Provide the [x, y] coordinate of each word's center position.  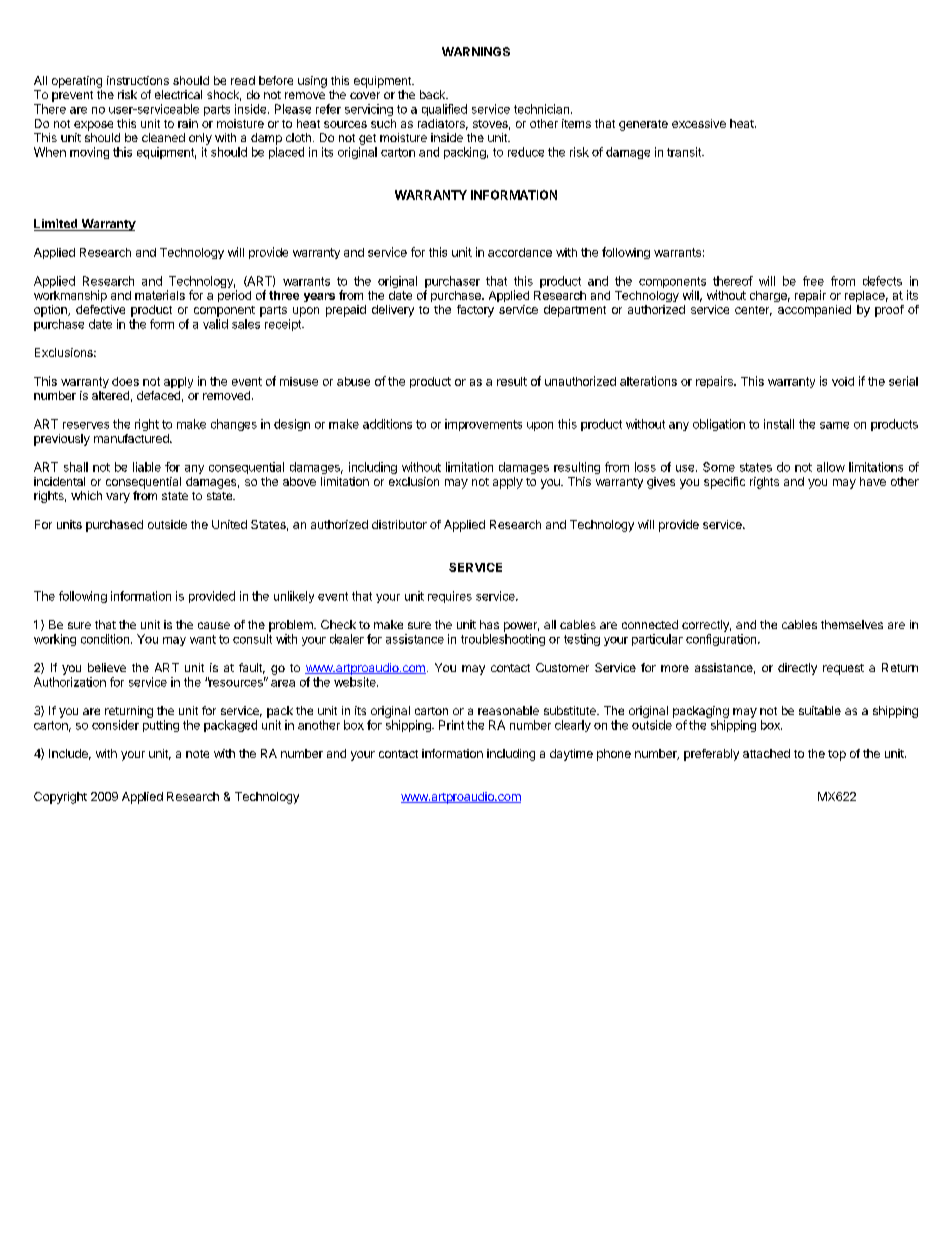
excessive [699, 123]
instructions [138, 80]
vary [118, 498]
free [813, 281]
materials [160, 295]
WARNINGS [476, 51]
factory [475, 311]
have [873, 481]
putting [161, 726]
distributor [399, 524]
